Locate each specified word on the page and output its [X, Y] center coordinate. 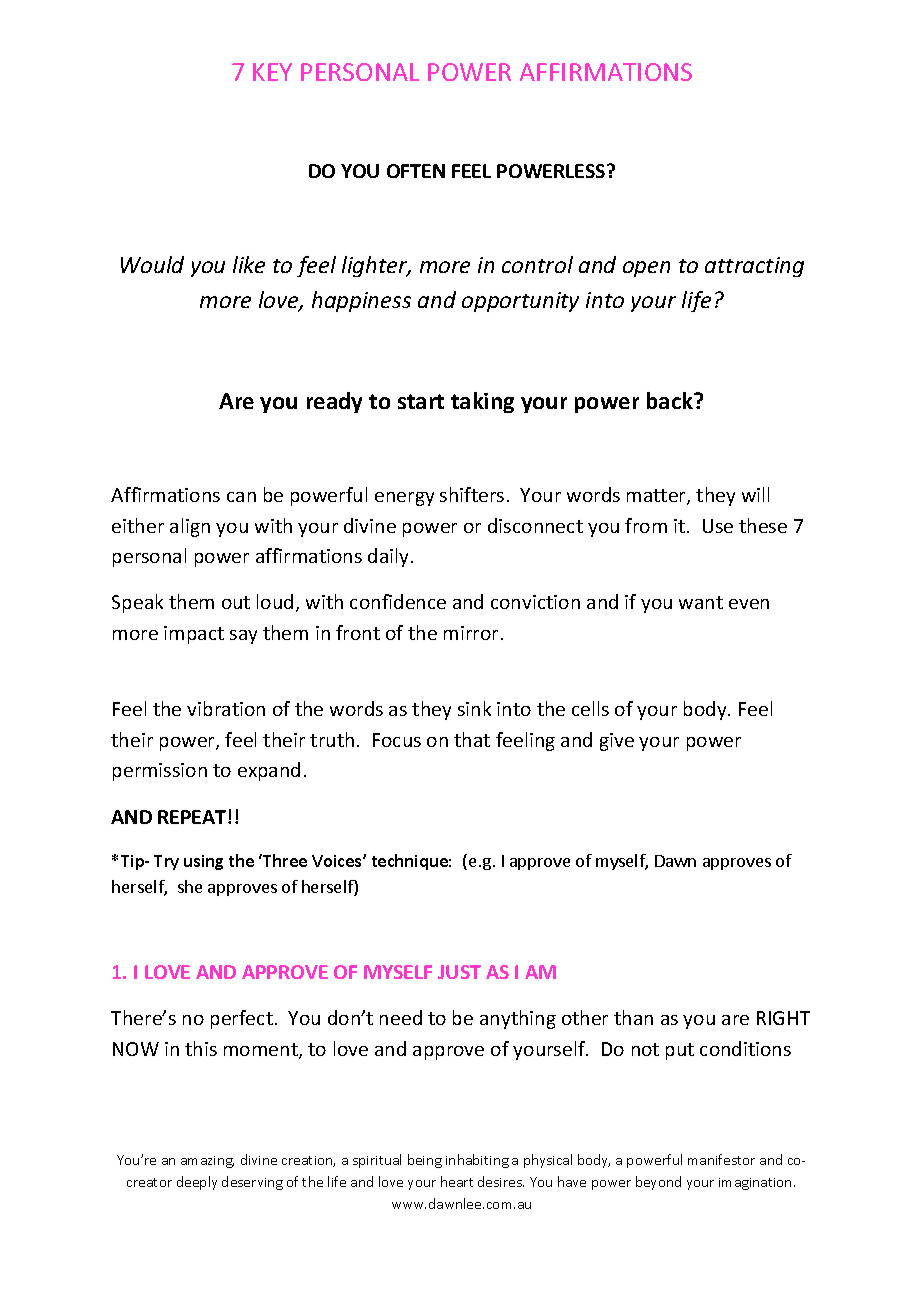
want [701, 602]
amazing [207, 1162]
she [190, 886]
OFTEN [416, 171]
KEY [272, 72]
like [249, 264]
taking [482, 402]
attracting [754, 267]
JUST [459, 972]
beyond [658, 1183]
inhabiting [477, 1161]
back [671, 400]
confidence [398, 601]
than [633, 1017]
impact [194, 635]
